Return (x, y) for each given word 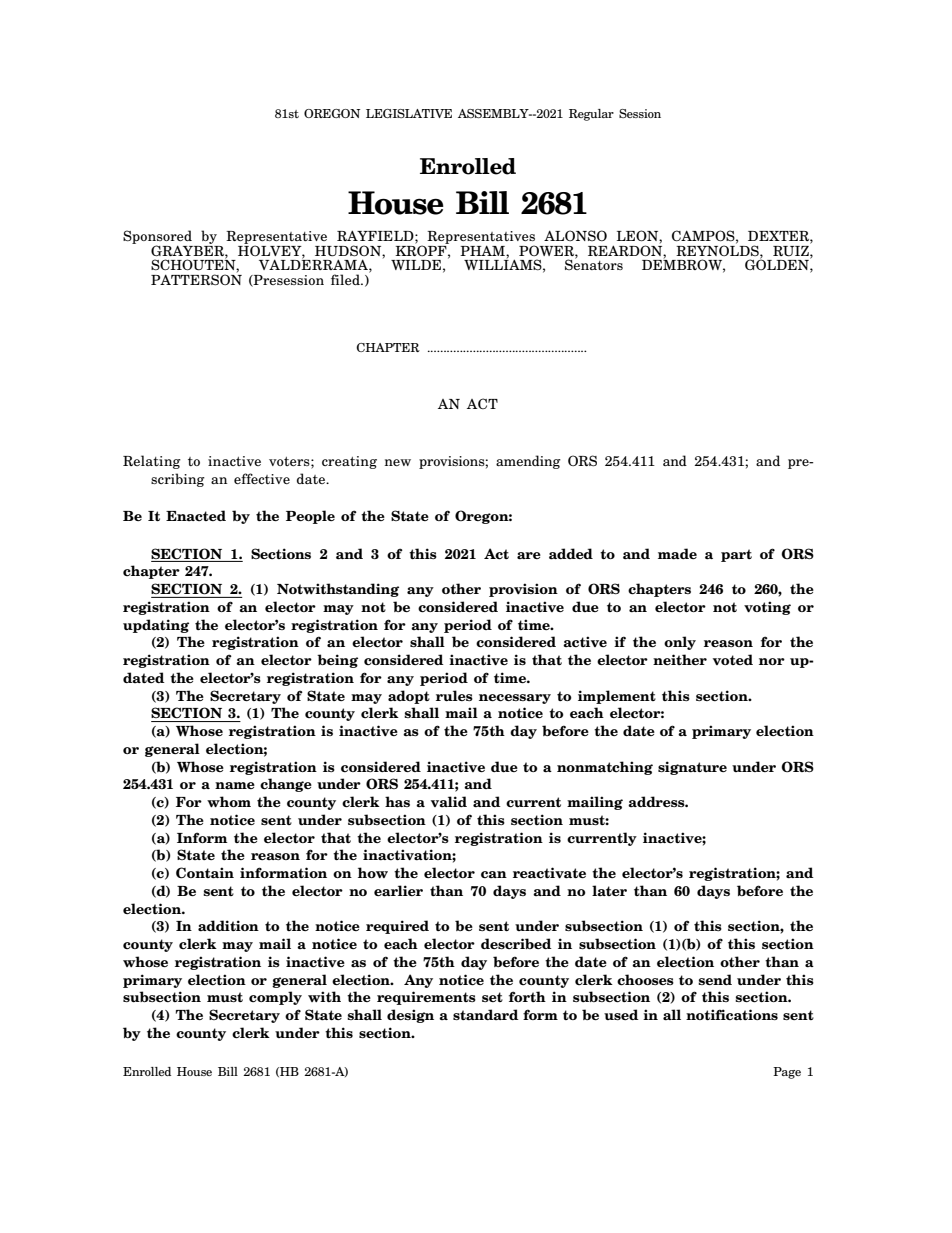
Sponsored (158, 238)
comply (275, 998)
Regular (591, 115)
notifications (732, 1015)
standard (486, 1014)
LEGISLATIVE (409, 113)
